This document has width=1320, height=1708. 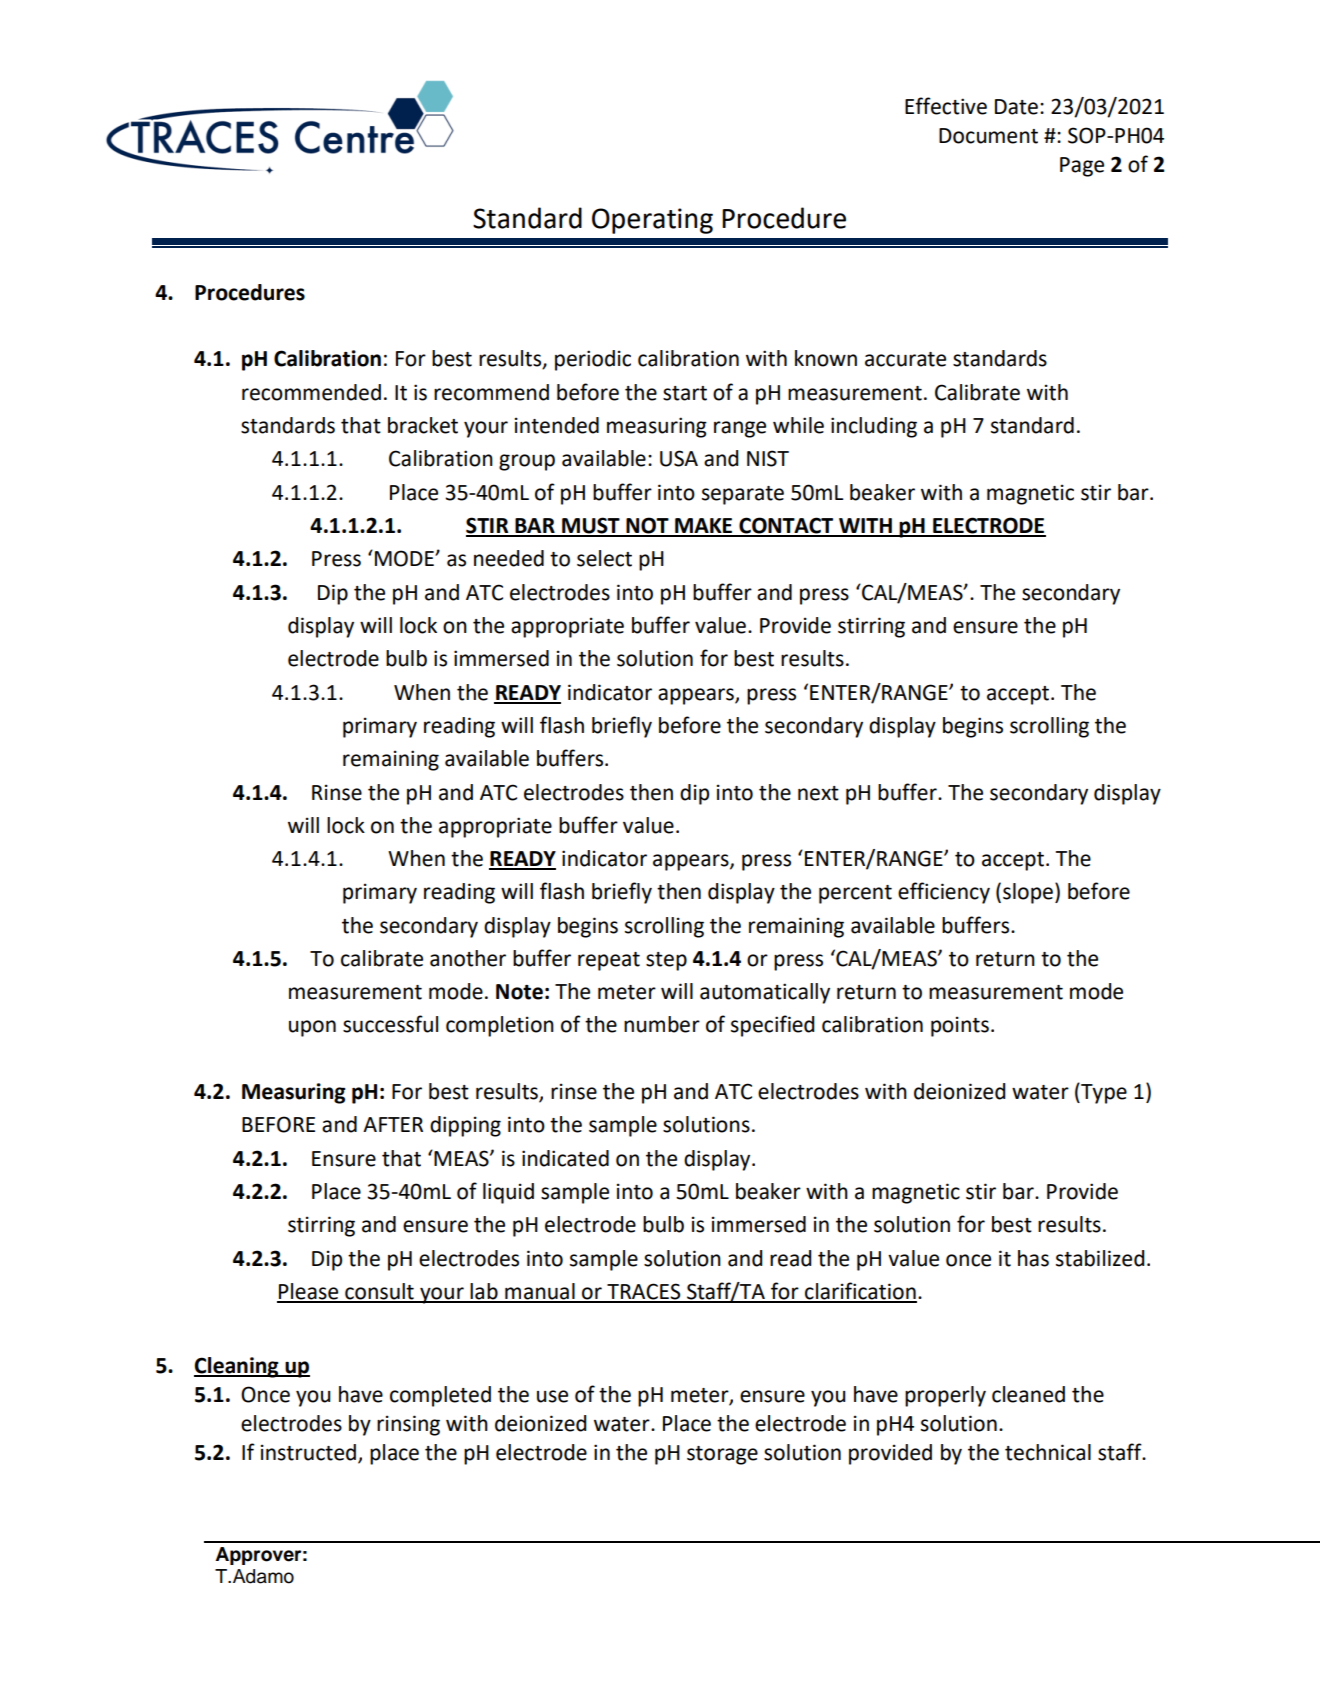 I want to click on Effective, so click(x=946, y=106).
